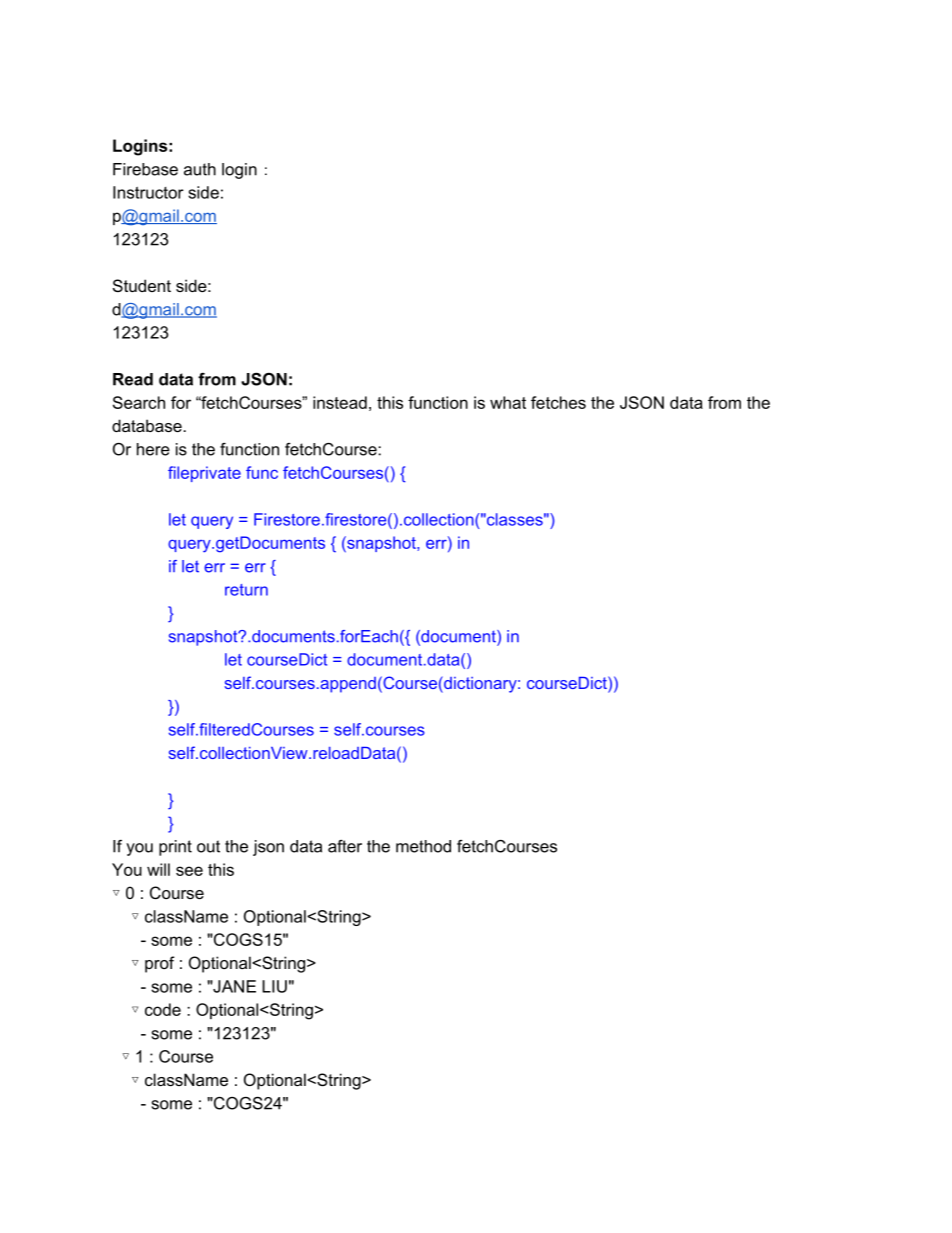 Image resolution: width=952 pixels, height=1233 pixels. What do you see at coordinates (558, 402) in the screenshot?
I see `fetches` at bounding box center [558, 402].
